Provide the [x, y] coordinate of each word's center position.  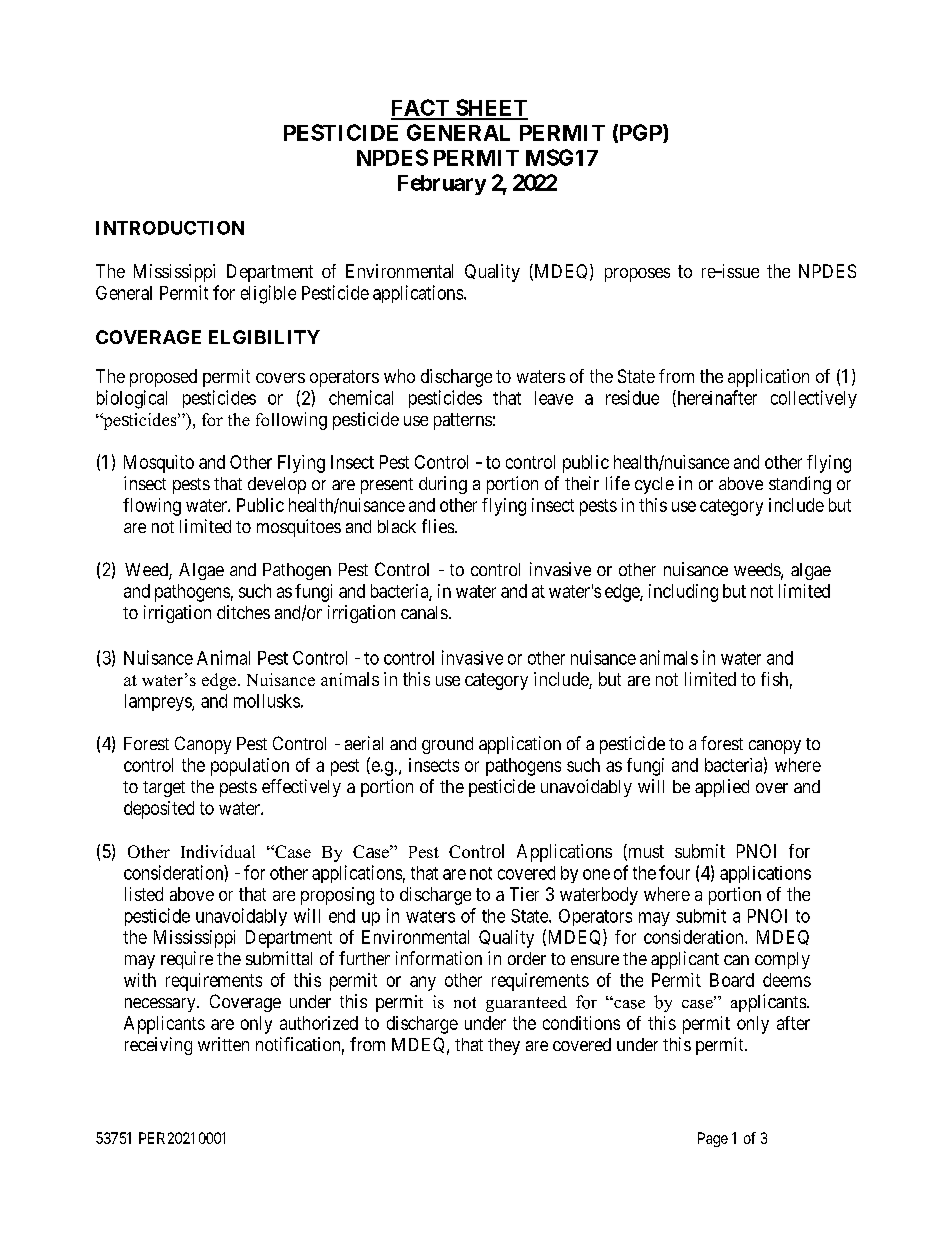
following [291, 421]
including [683, 593]
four [674, 872]
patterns [463, 421]
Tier [524, 894]
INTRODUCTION [170, 228]
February [442, 185]
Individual [218, 851]
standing [800, 485]
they [504, 1046]
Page [713, 1139]
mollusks [267, 701]
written [223, 1044]
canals [424, 612]
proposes [637, 275]
